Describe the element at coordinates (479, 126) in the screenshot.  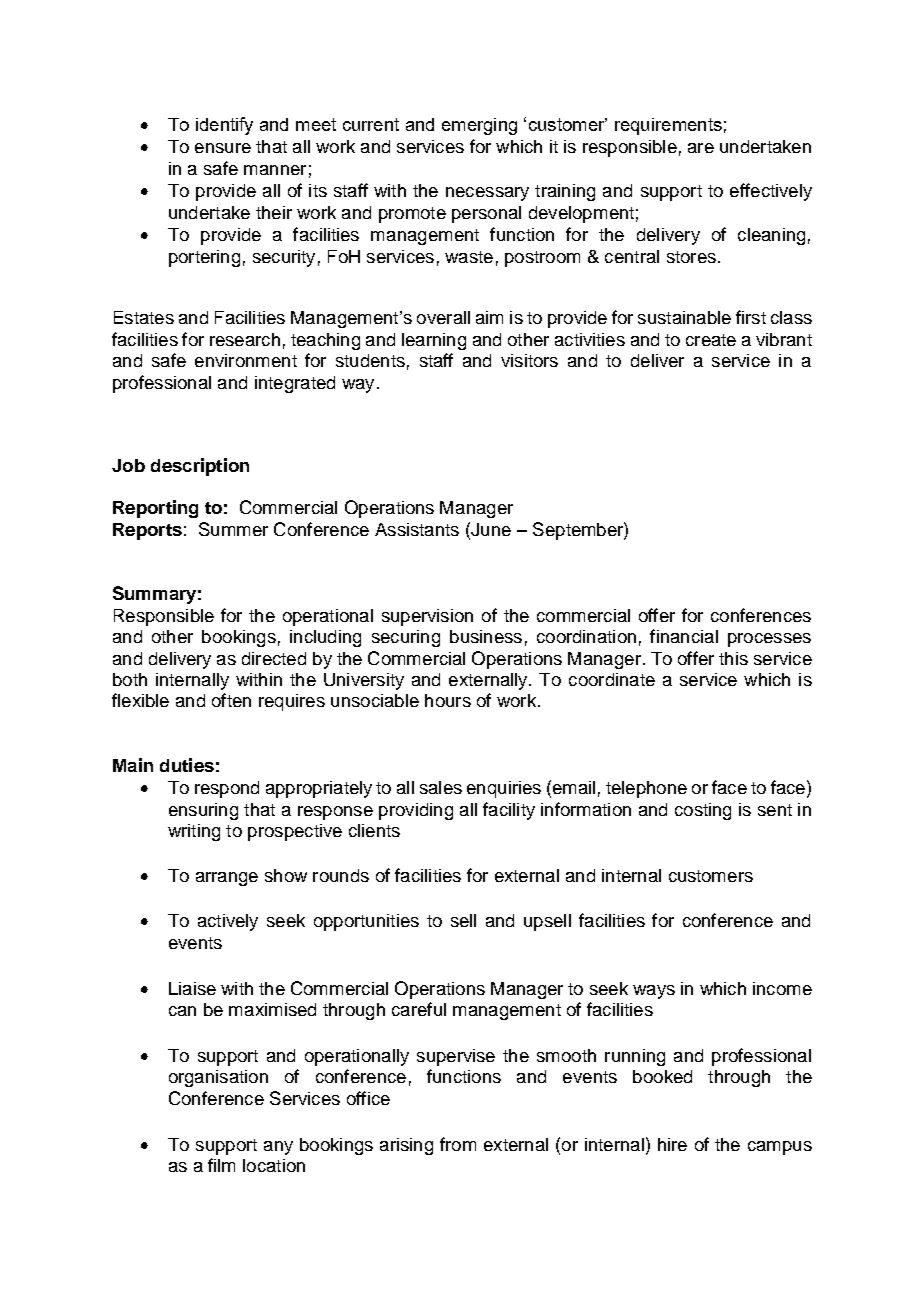
I see `emerging` at that location.
